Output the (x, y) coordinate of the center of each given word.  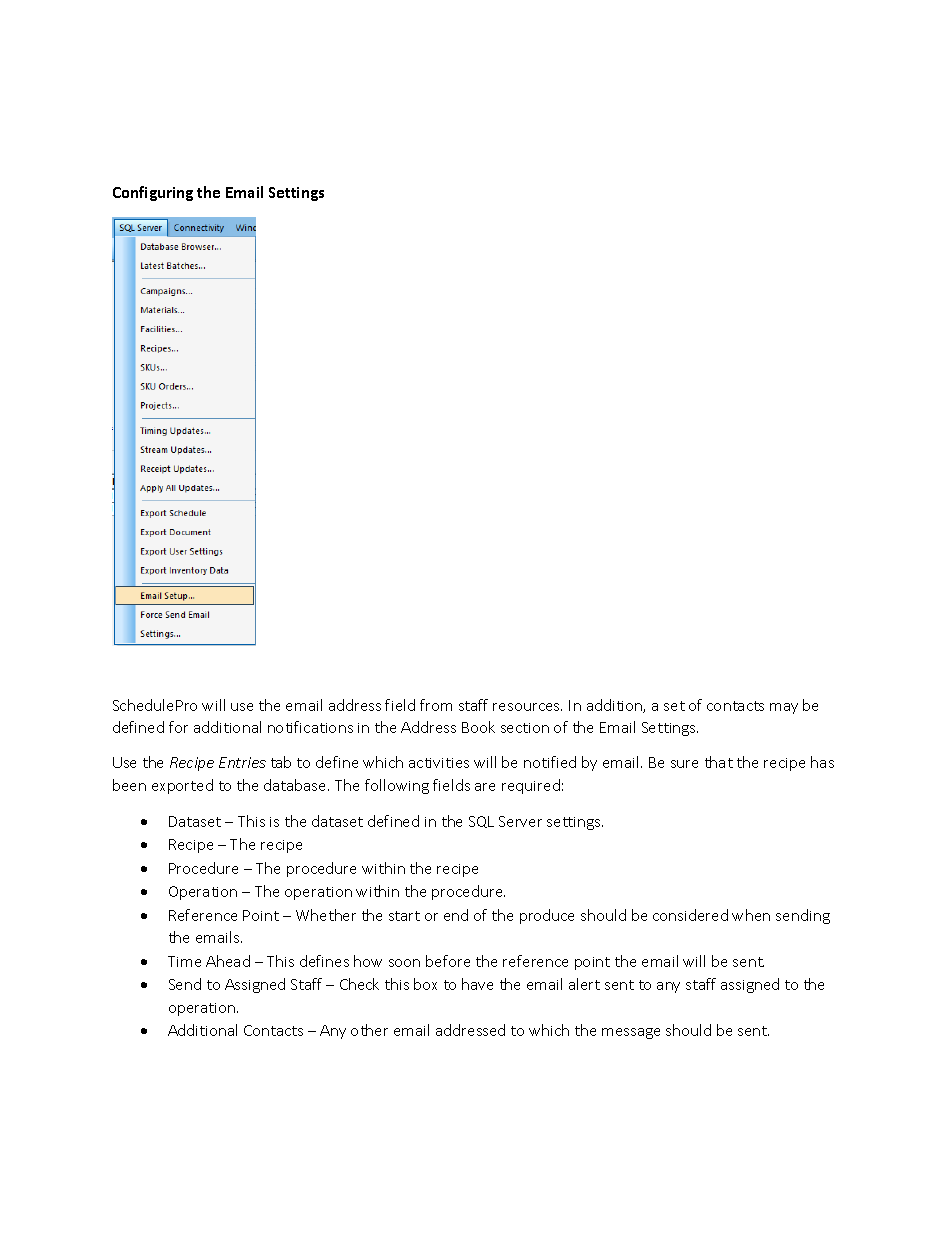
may (784, 708)
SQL (481, 822)
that (719, 762)
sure (684, 764)
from (436, 705)
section (525, 728)
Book (478, 727)
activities (439, 763)
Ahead (228, 961)
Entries (242, 762)
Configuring (153, 193)
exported (182, 786)
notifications (310, 727)
